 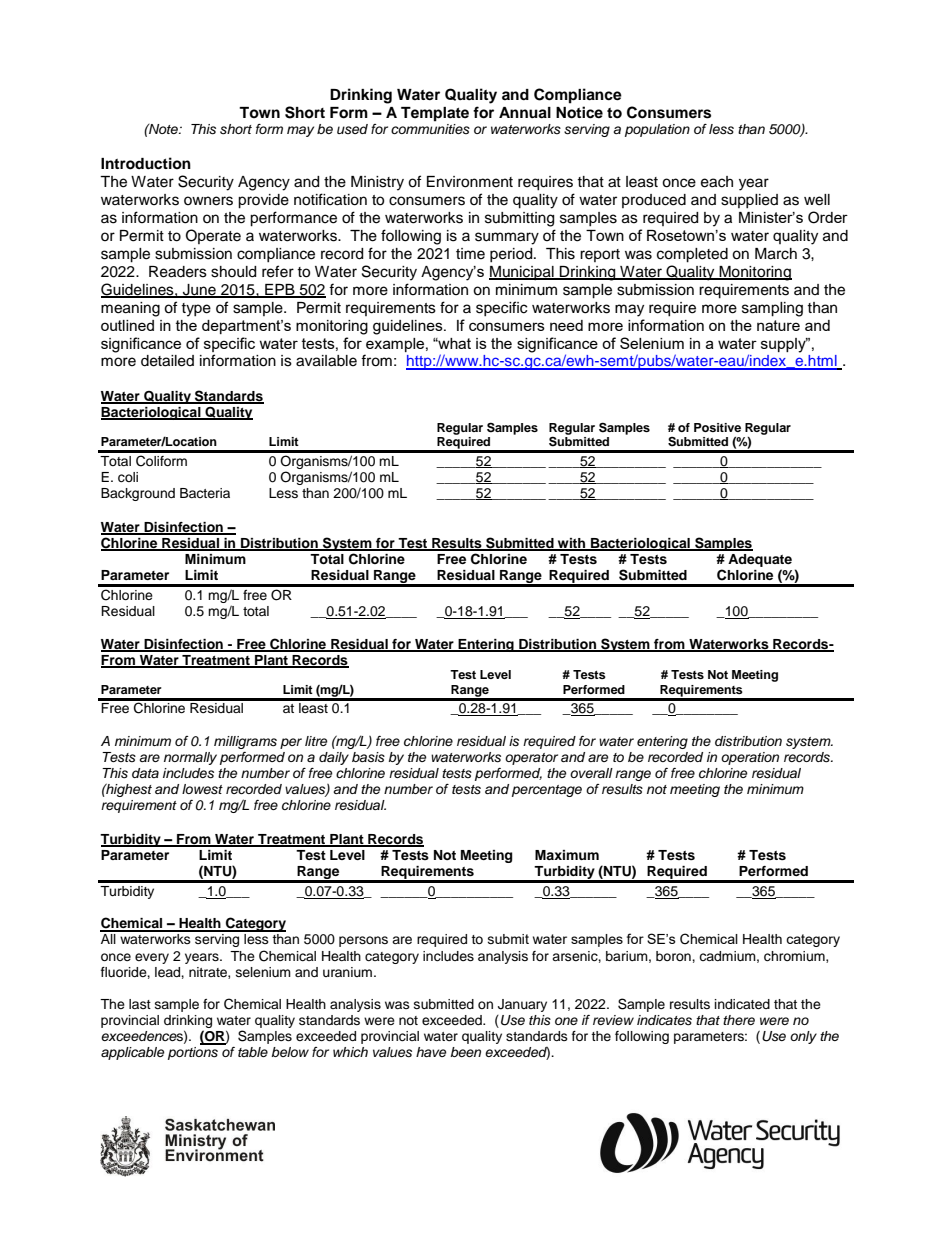 What do you see at coordinates (167, 361) in the image?
I see `detailed` at bounding box center [167, 361].
